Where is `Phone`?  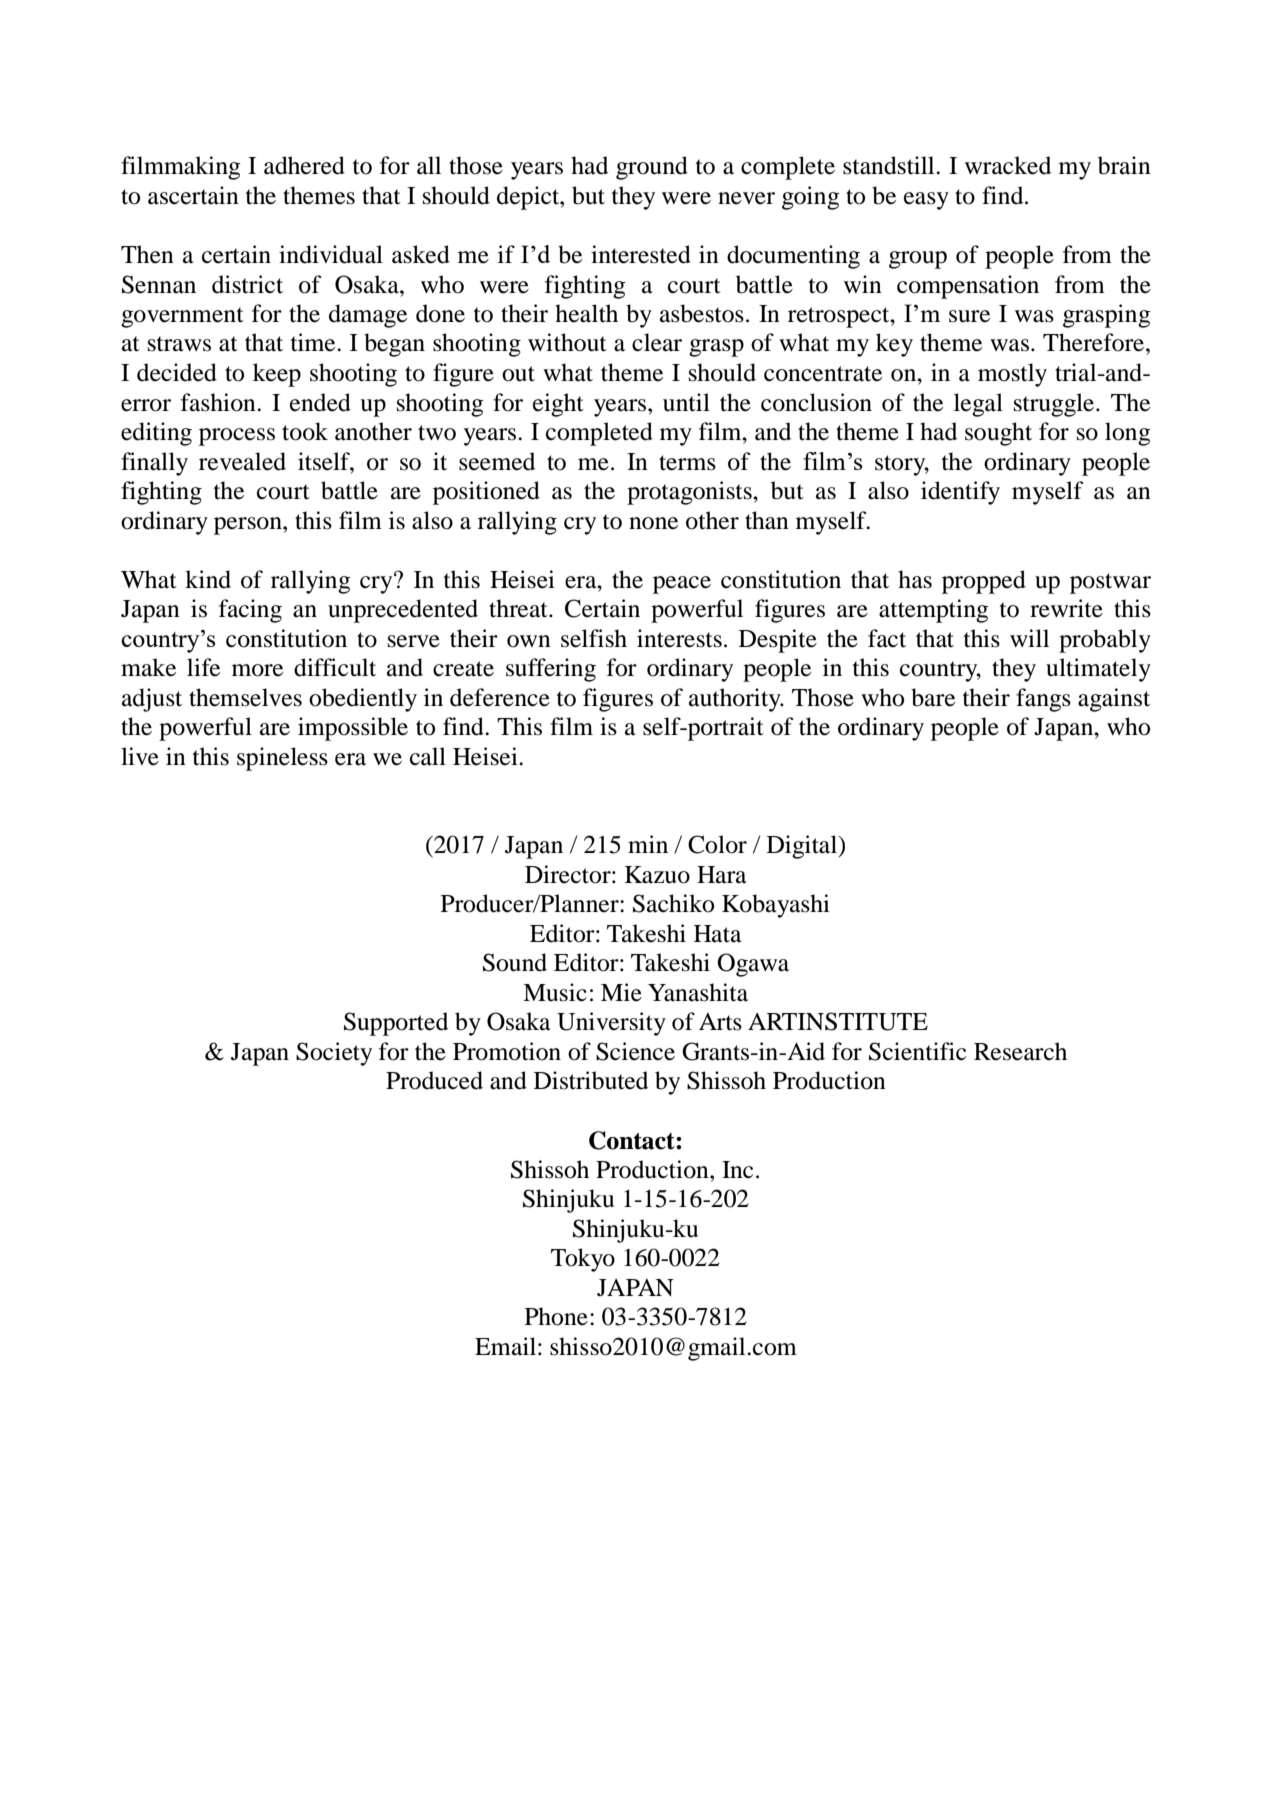 Phone is located at coordinates (556, 1316).
